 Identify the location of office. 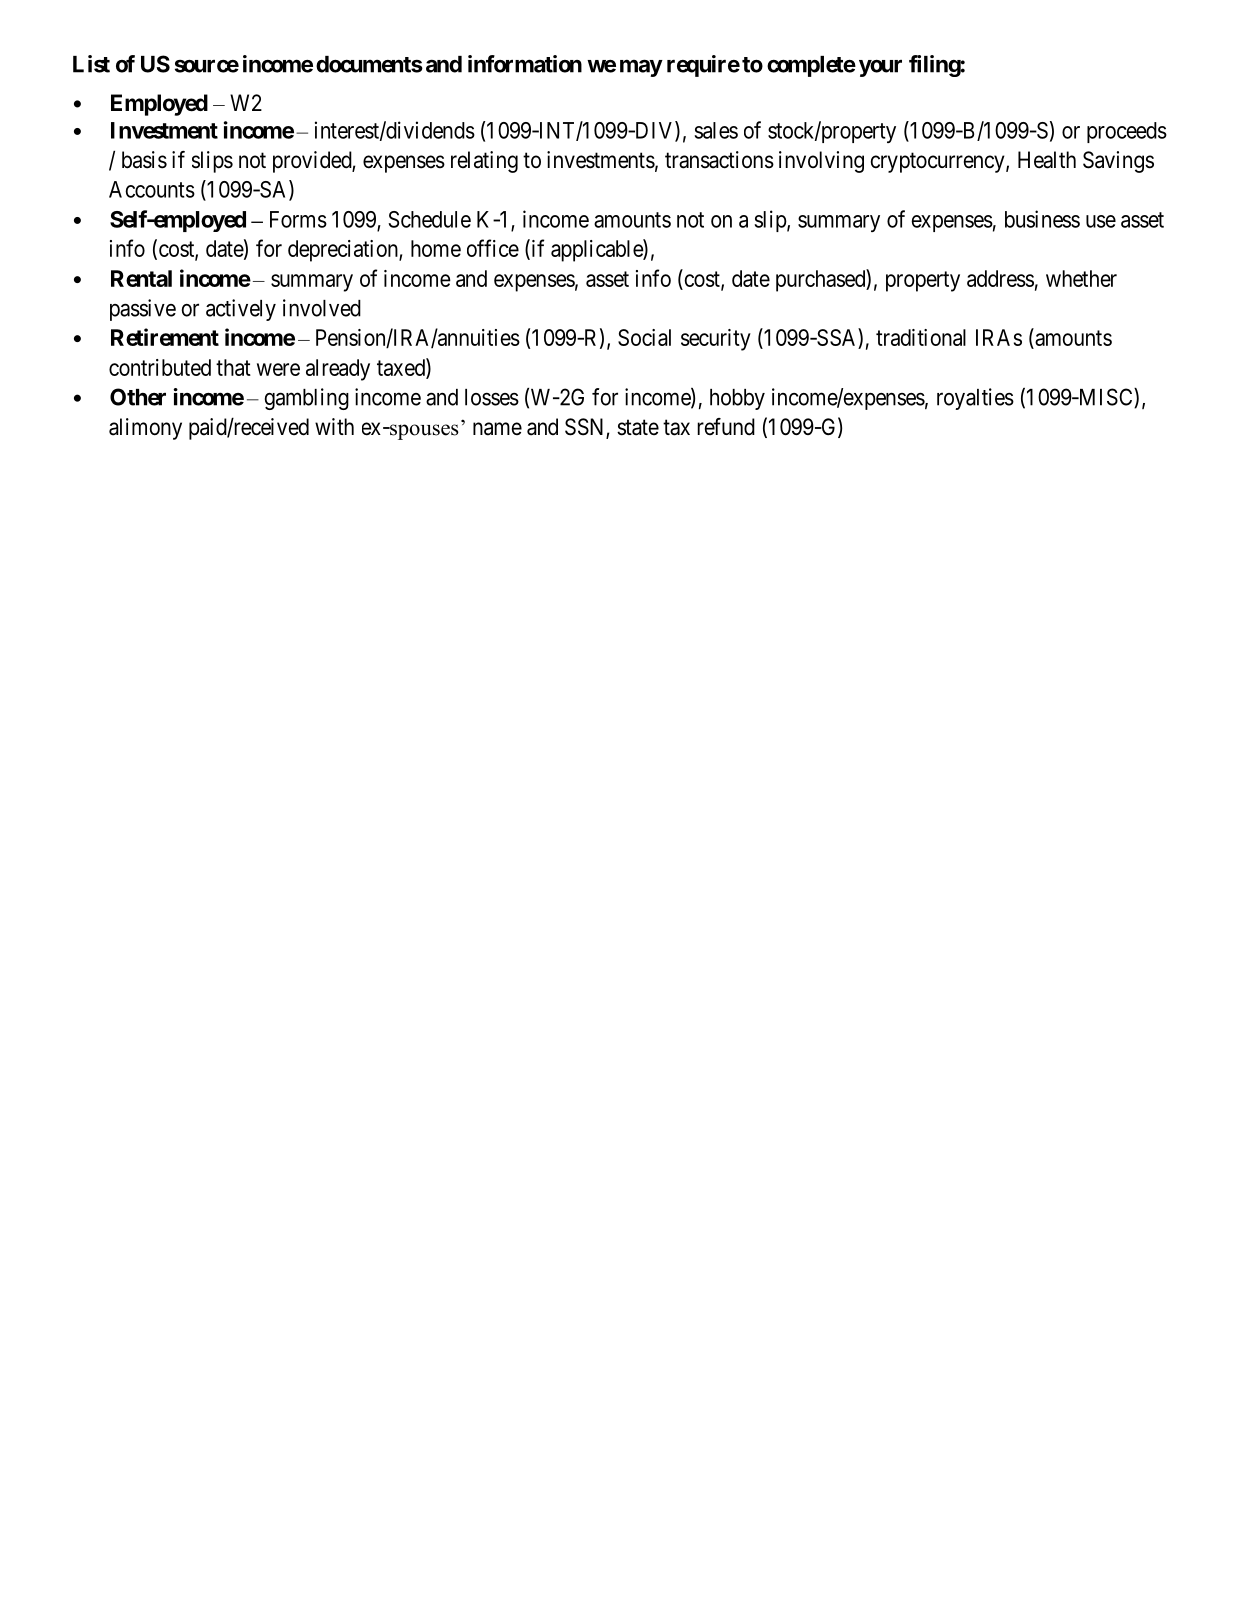
(493, 248).
